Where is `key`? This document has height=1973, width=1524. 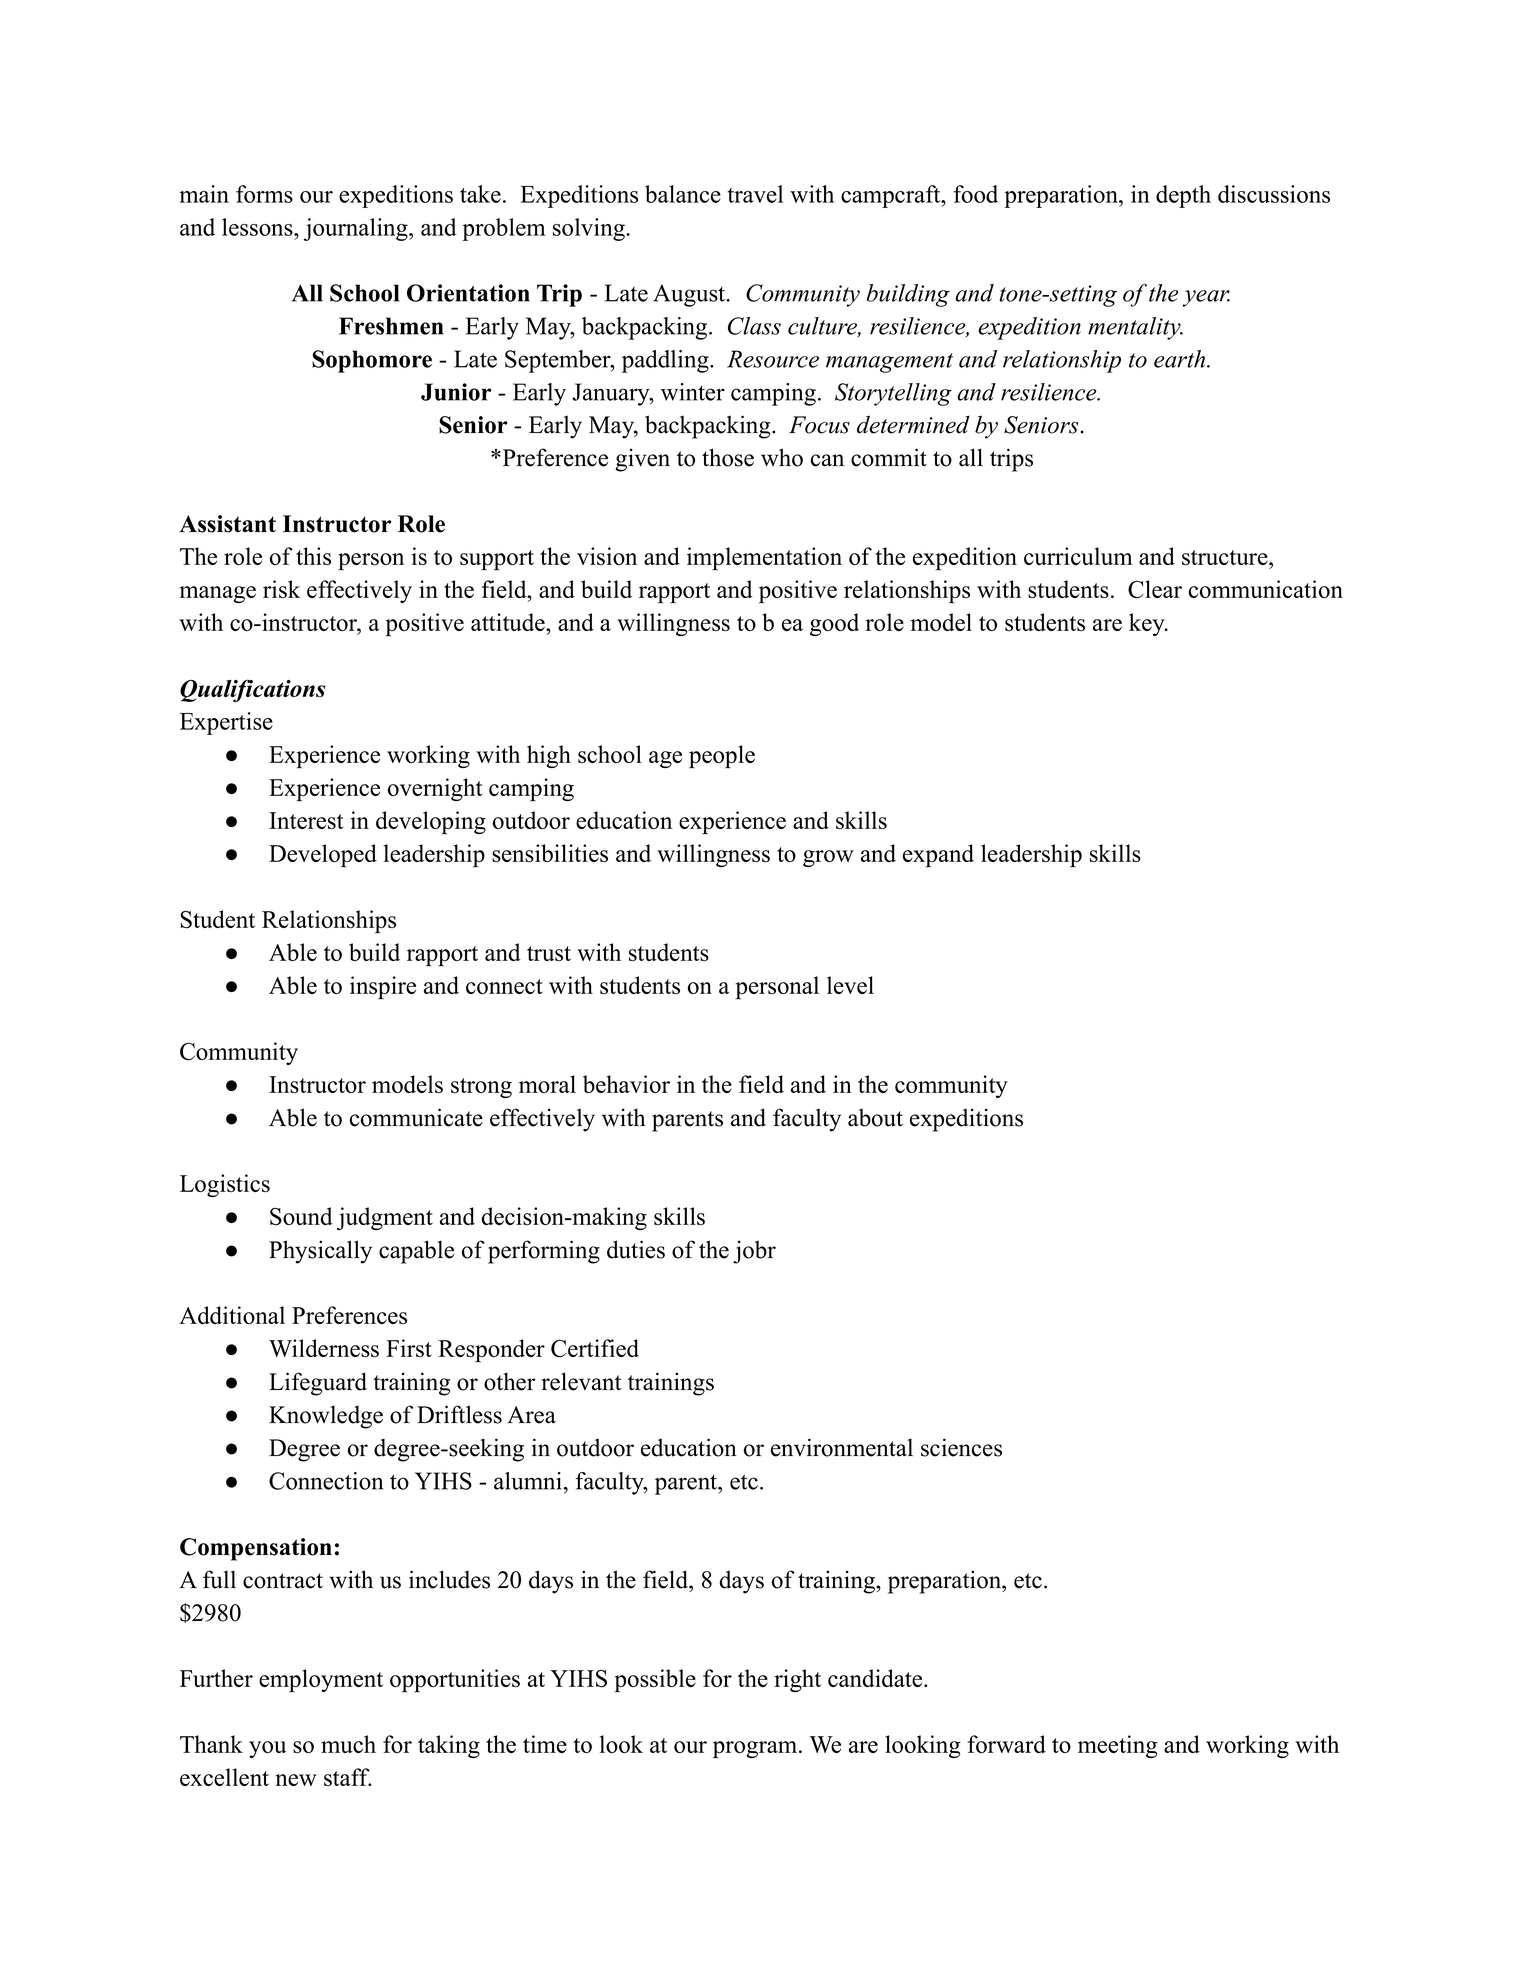
key is located at coordinates (1148, 624).
